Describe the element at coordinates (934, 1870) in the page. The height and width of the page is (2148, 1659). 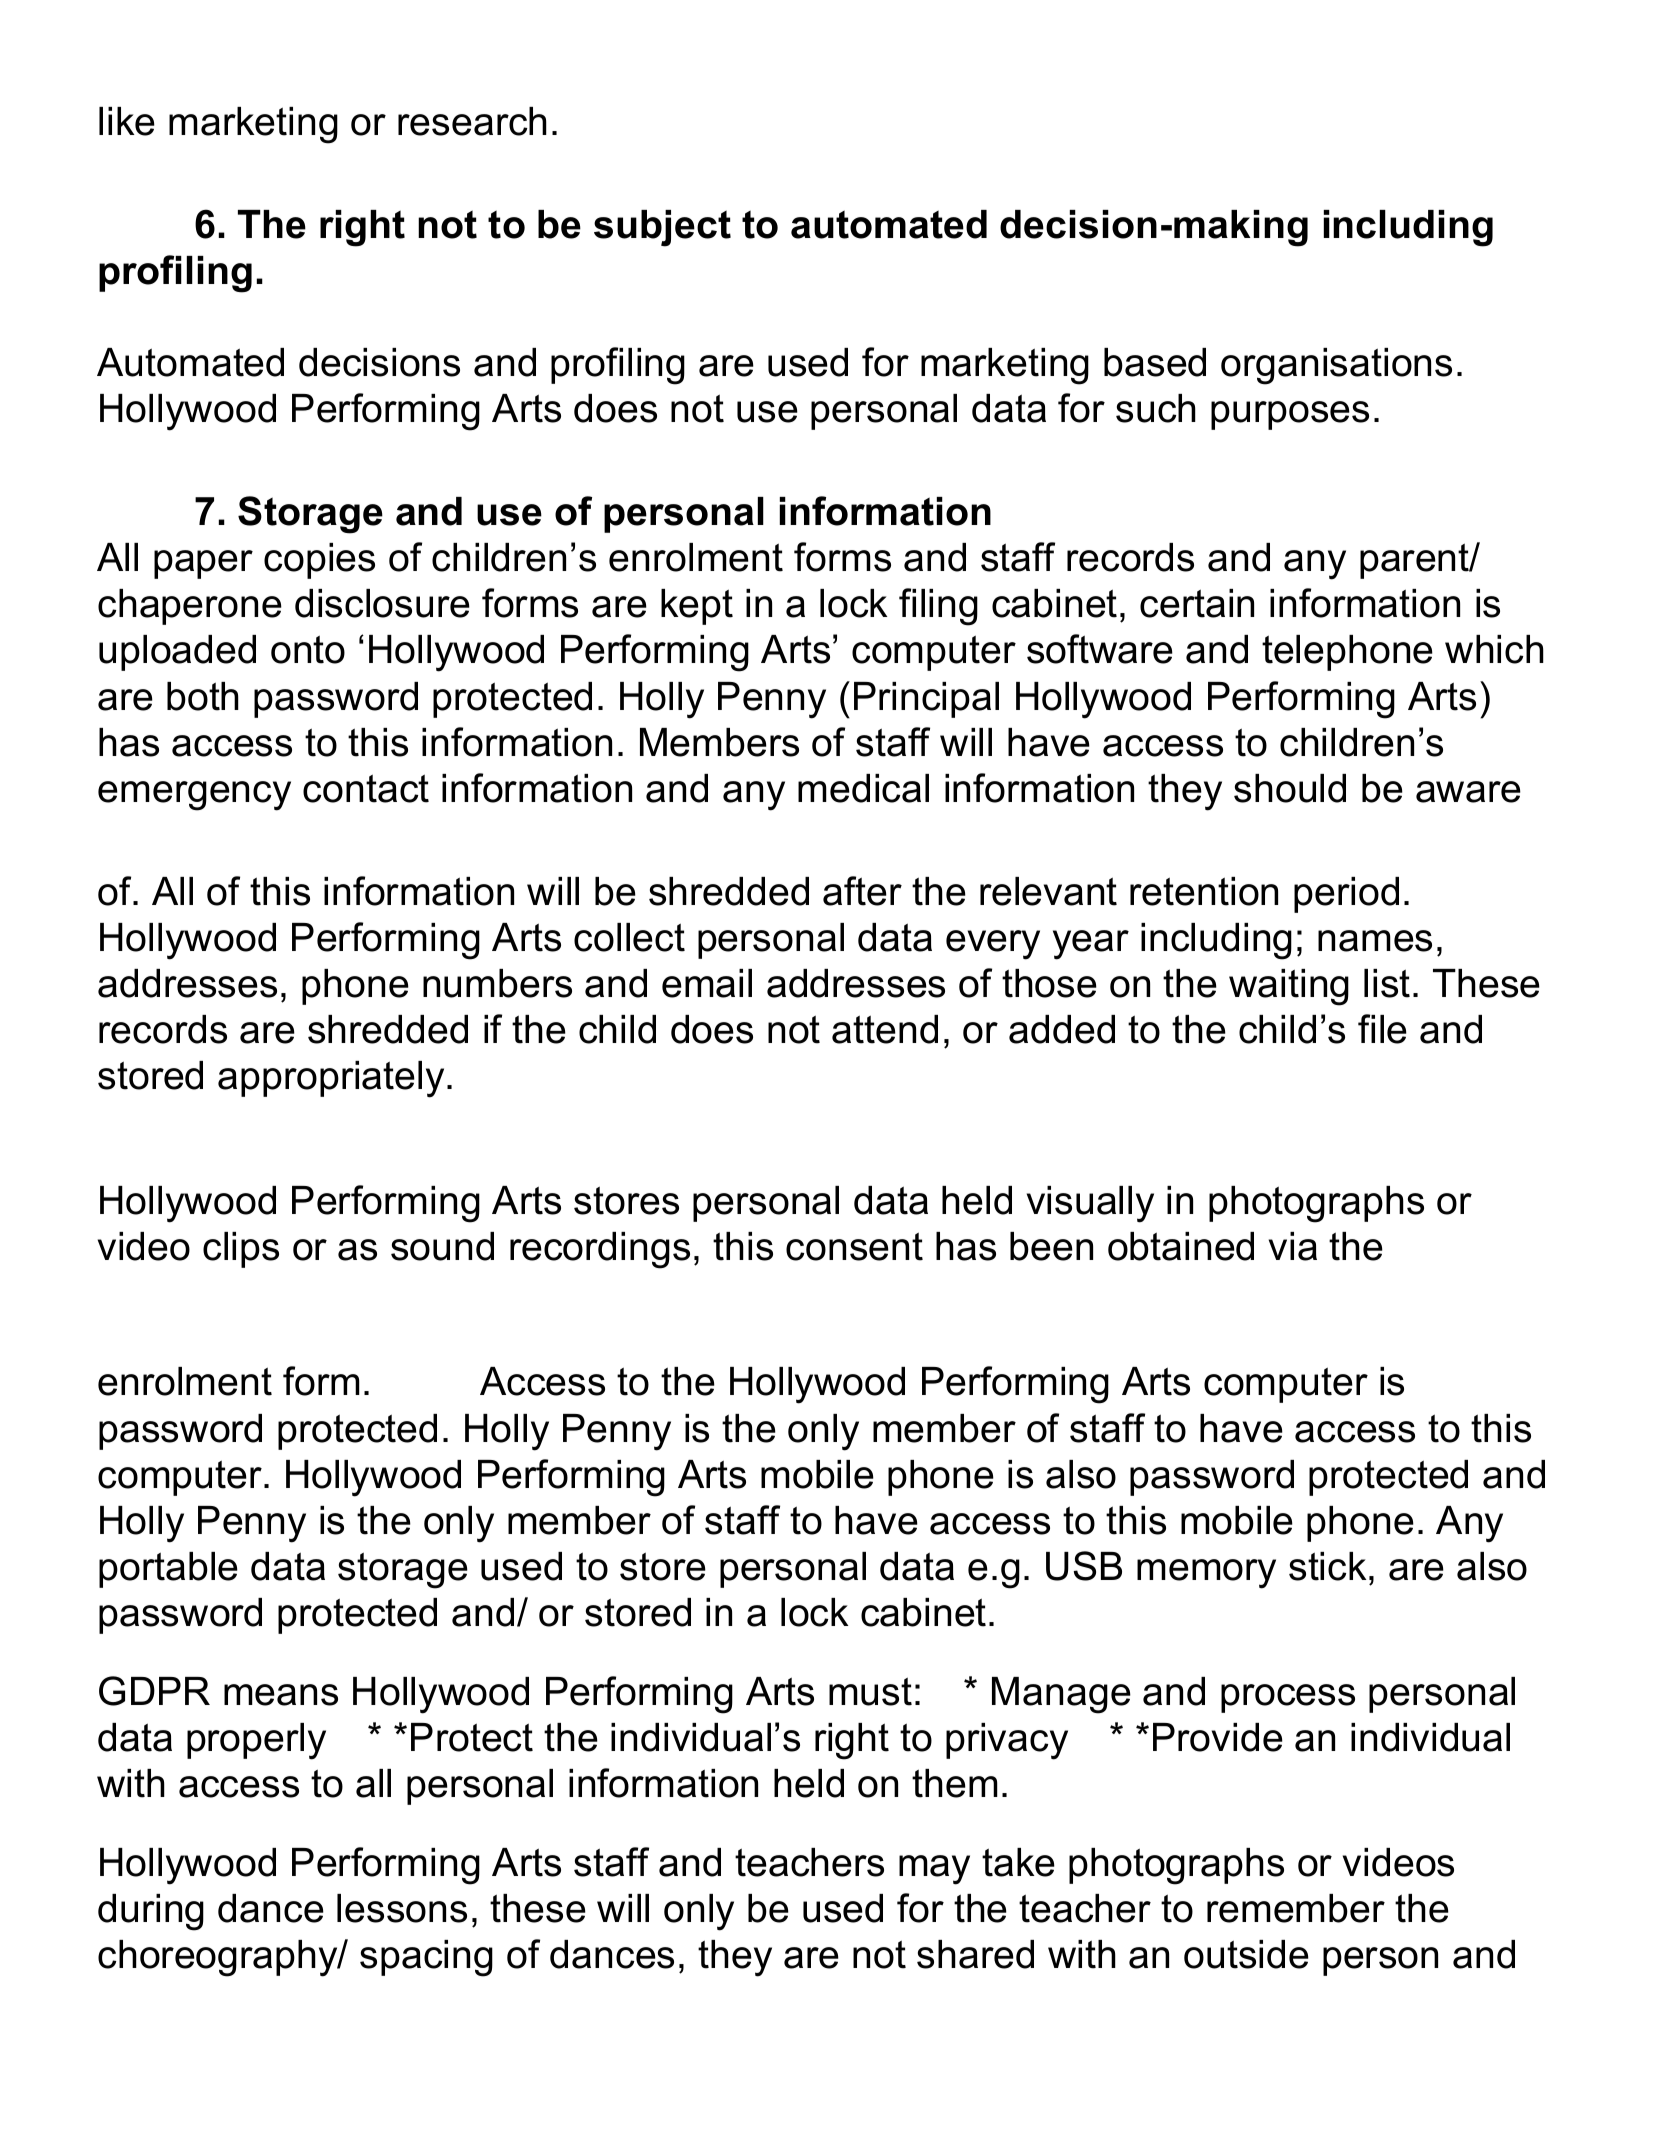
I see `may` at that location.
